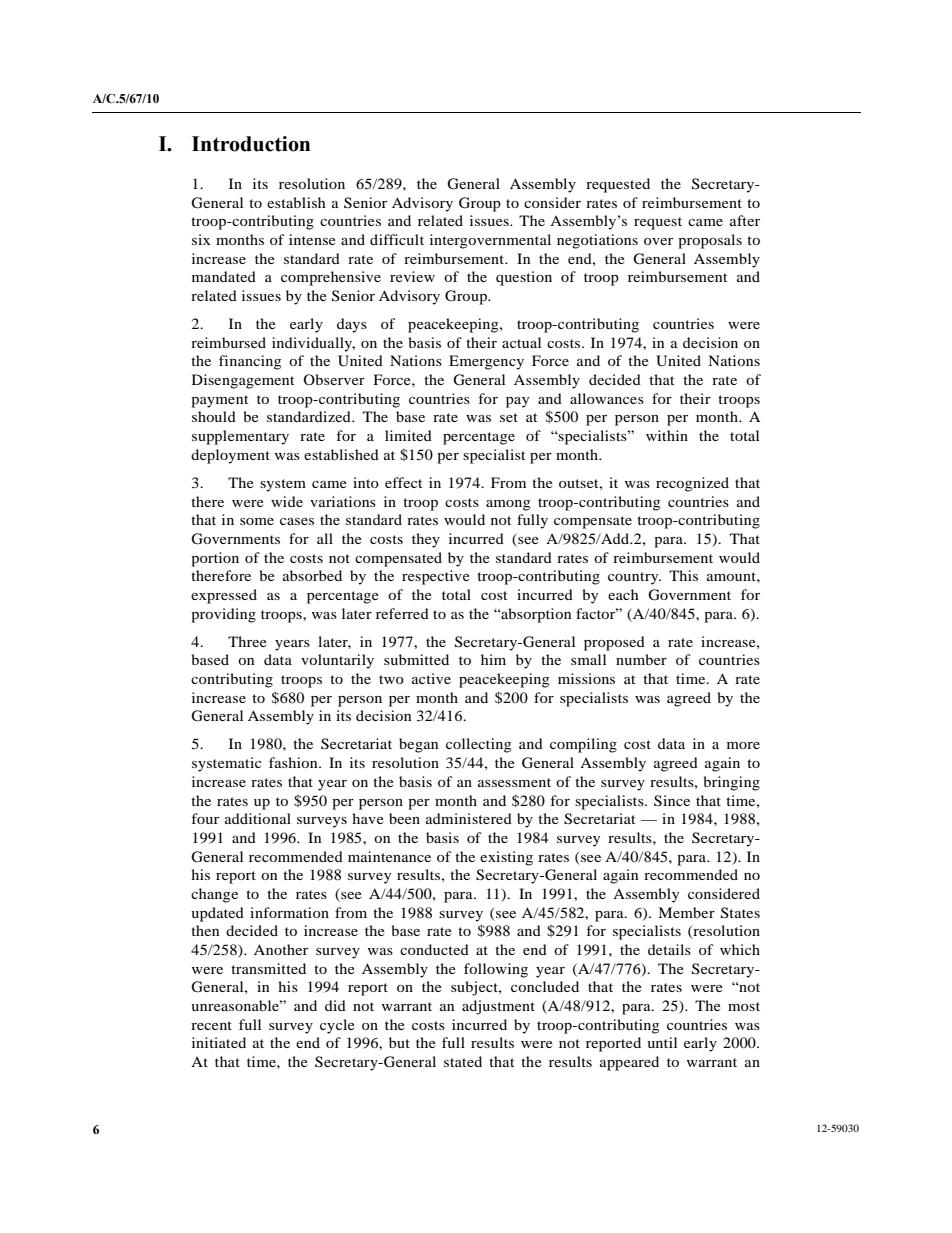  What do you see at coordinates (478, 745) in the screenshot?
I see `collecting` at bounding box center [478, 745].
